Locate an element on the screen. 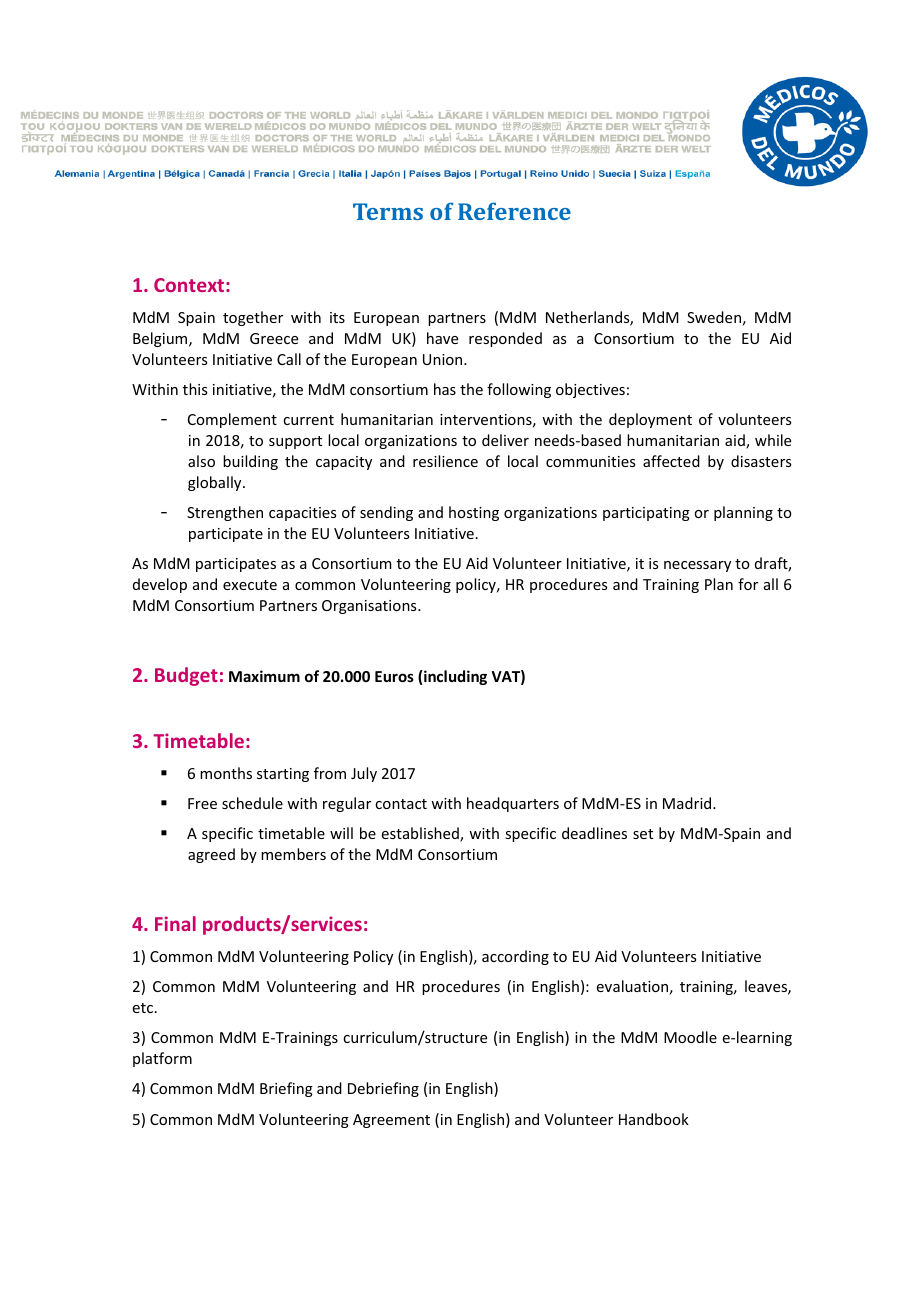  Agreement is located at coordinates (391, 1121).
